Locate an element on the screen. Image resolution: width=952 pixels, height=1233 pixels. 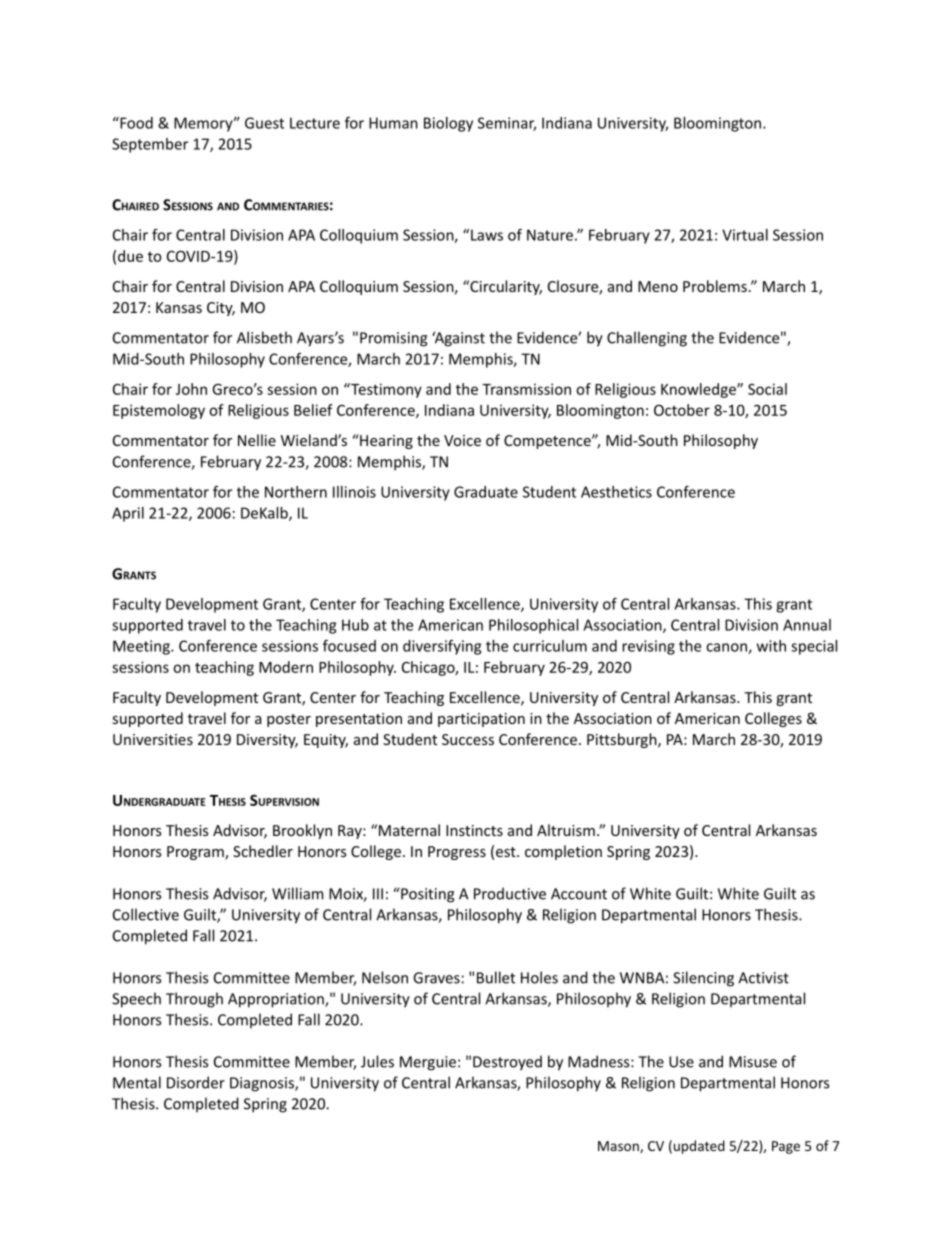
canon is located at coordinates (727, 648).
